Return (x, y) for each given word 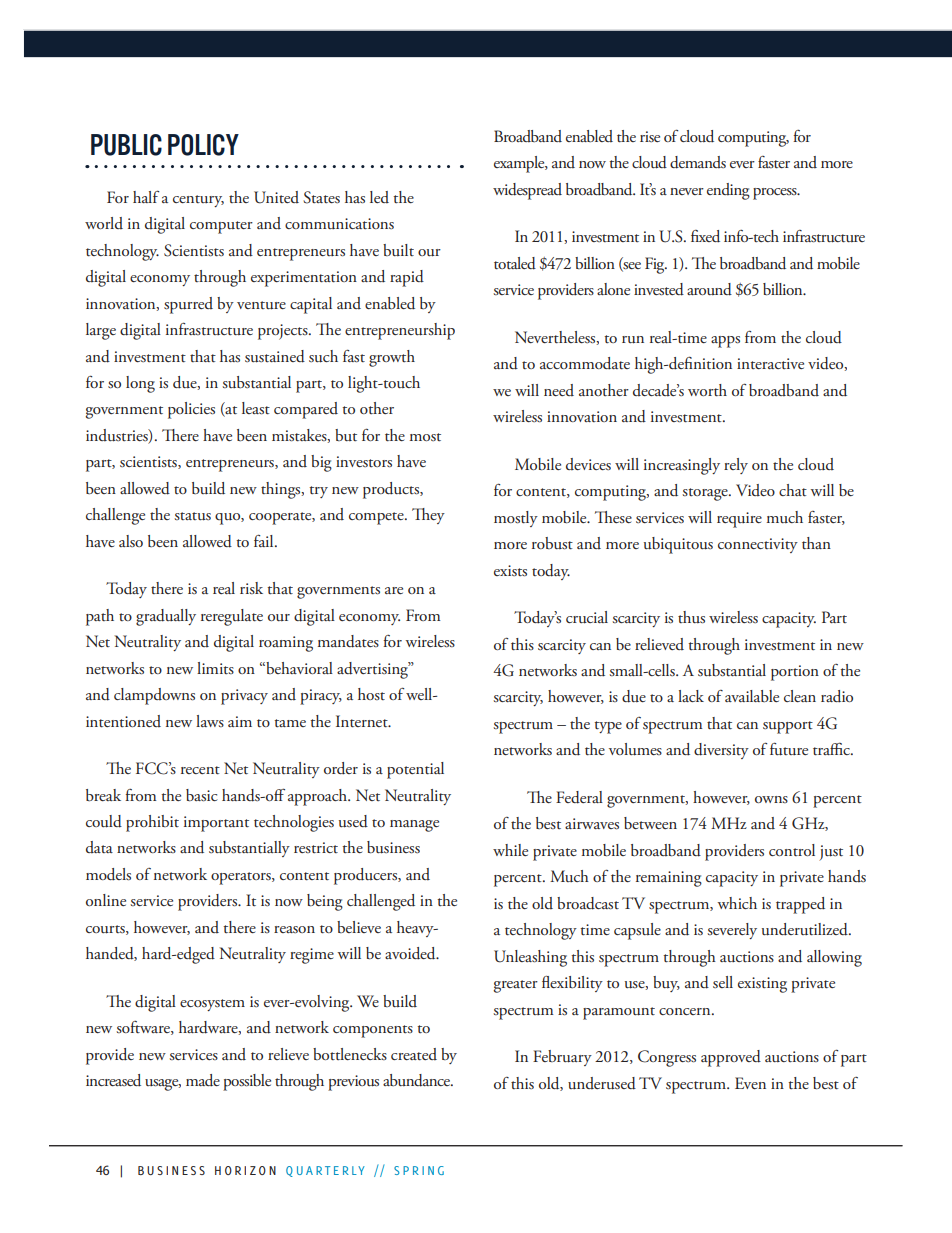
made (203, 1080)
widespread (527, 191)
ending (728, 191)
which (737, 903)
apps (725, 342)
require (739, 520)
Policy (203, 145)
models (108, 874)
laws (210, 721)
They (428, 516)
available (752, 696)
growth (392, 358)
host (371, 694)
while (510, 850)
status (192, 516)
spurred (188, 305)
